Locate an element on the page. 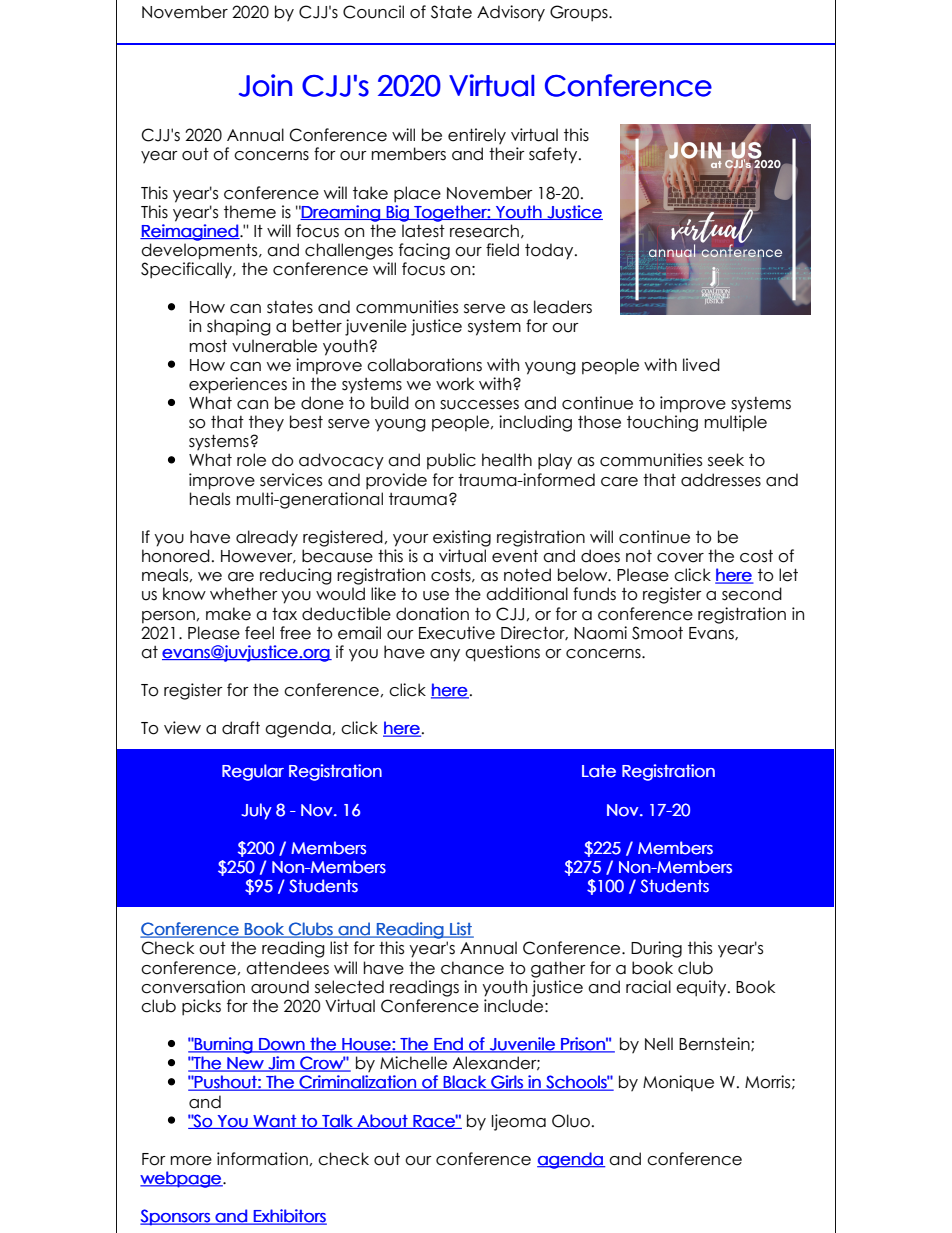 This page has width=952, height=1233. During is located at coordinates (656, 949).
